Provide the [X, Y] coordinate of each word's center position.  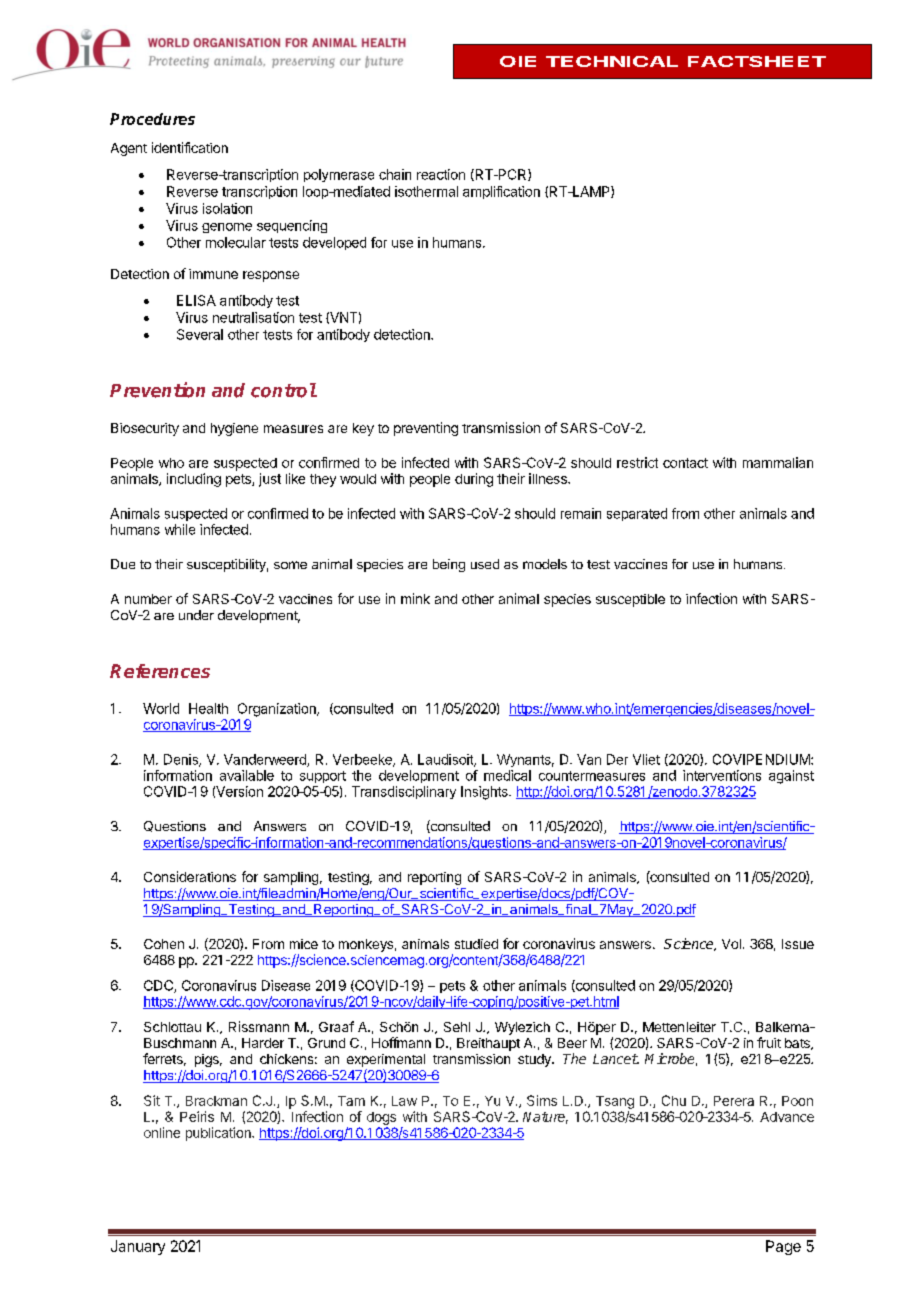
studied [476, 944]
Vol [731, 944]
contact [685, 463]
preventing [426, 429]
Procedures [152, 119]
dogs [381, 1118]
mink [415, 598]
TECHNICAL [612, 61]
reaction [441, 174]
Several [200, 334]
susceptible [630, 600]
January [138, 1247]
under [196, 615]
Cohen [164, 944]
